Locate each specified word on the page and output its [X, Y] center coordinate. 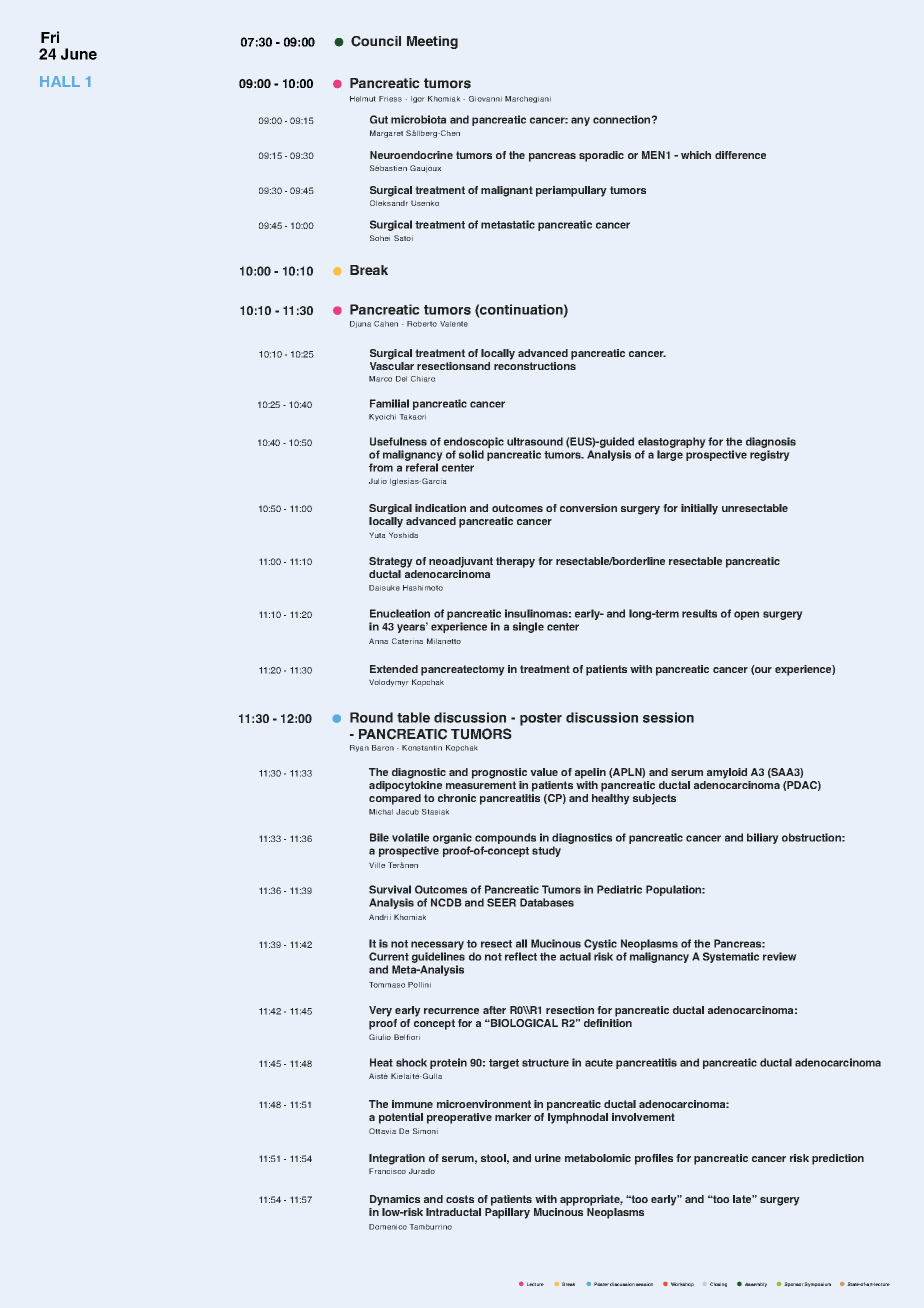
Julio [378, 481]
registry [770, 455]
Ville [377, 865]
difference [740, 155]
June [79, 54]
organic [452, 840]
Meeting [432, 42]
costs [460, 1199]
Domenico [388, 1227]
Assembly [756, 1284]
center [458, 468]
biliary [763, 838]
